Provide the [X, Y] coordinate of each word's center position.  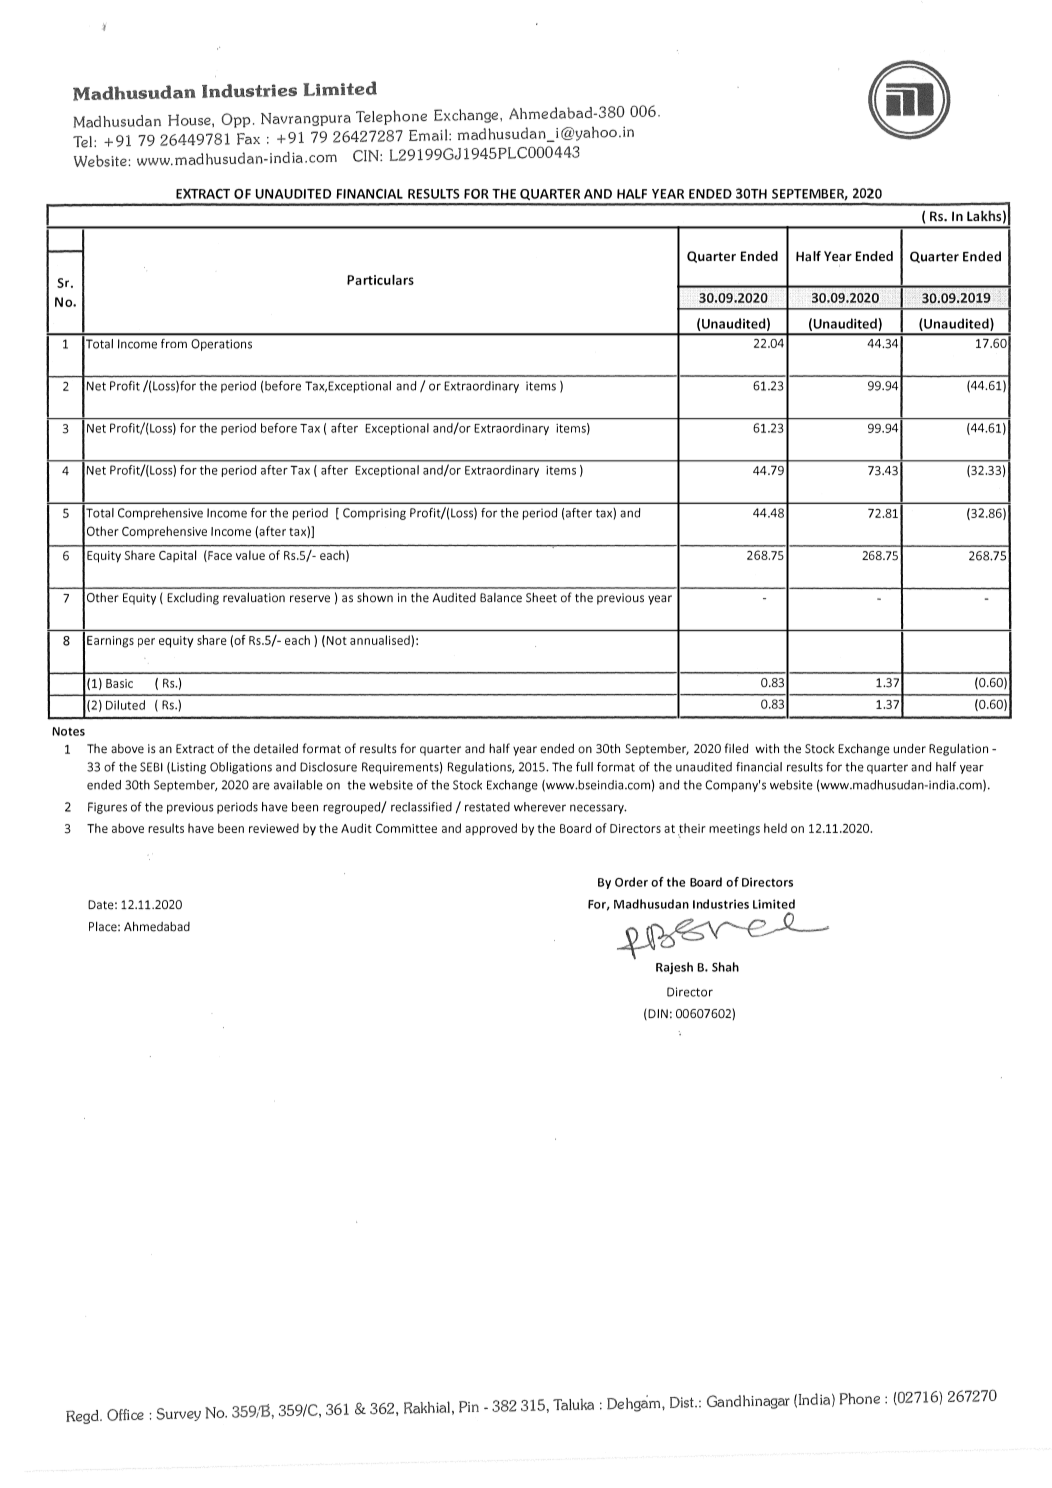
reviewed [274, 828]
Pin [469, 1407]
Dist [683, 1402]
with [767, 748]
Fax [248, 139]
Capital [178, 556]
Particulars [380, 280]
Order [631, 882]
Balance [501, 598]
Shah [725, 967]
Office [125, 1415]
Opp [235, 120]
